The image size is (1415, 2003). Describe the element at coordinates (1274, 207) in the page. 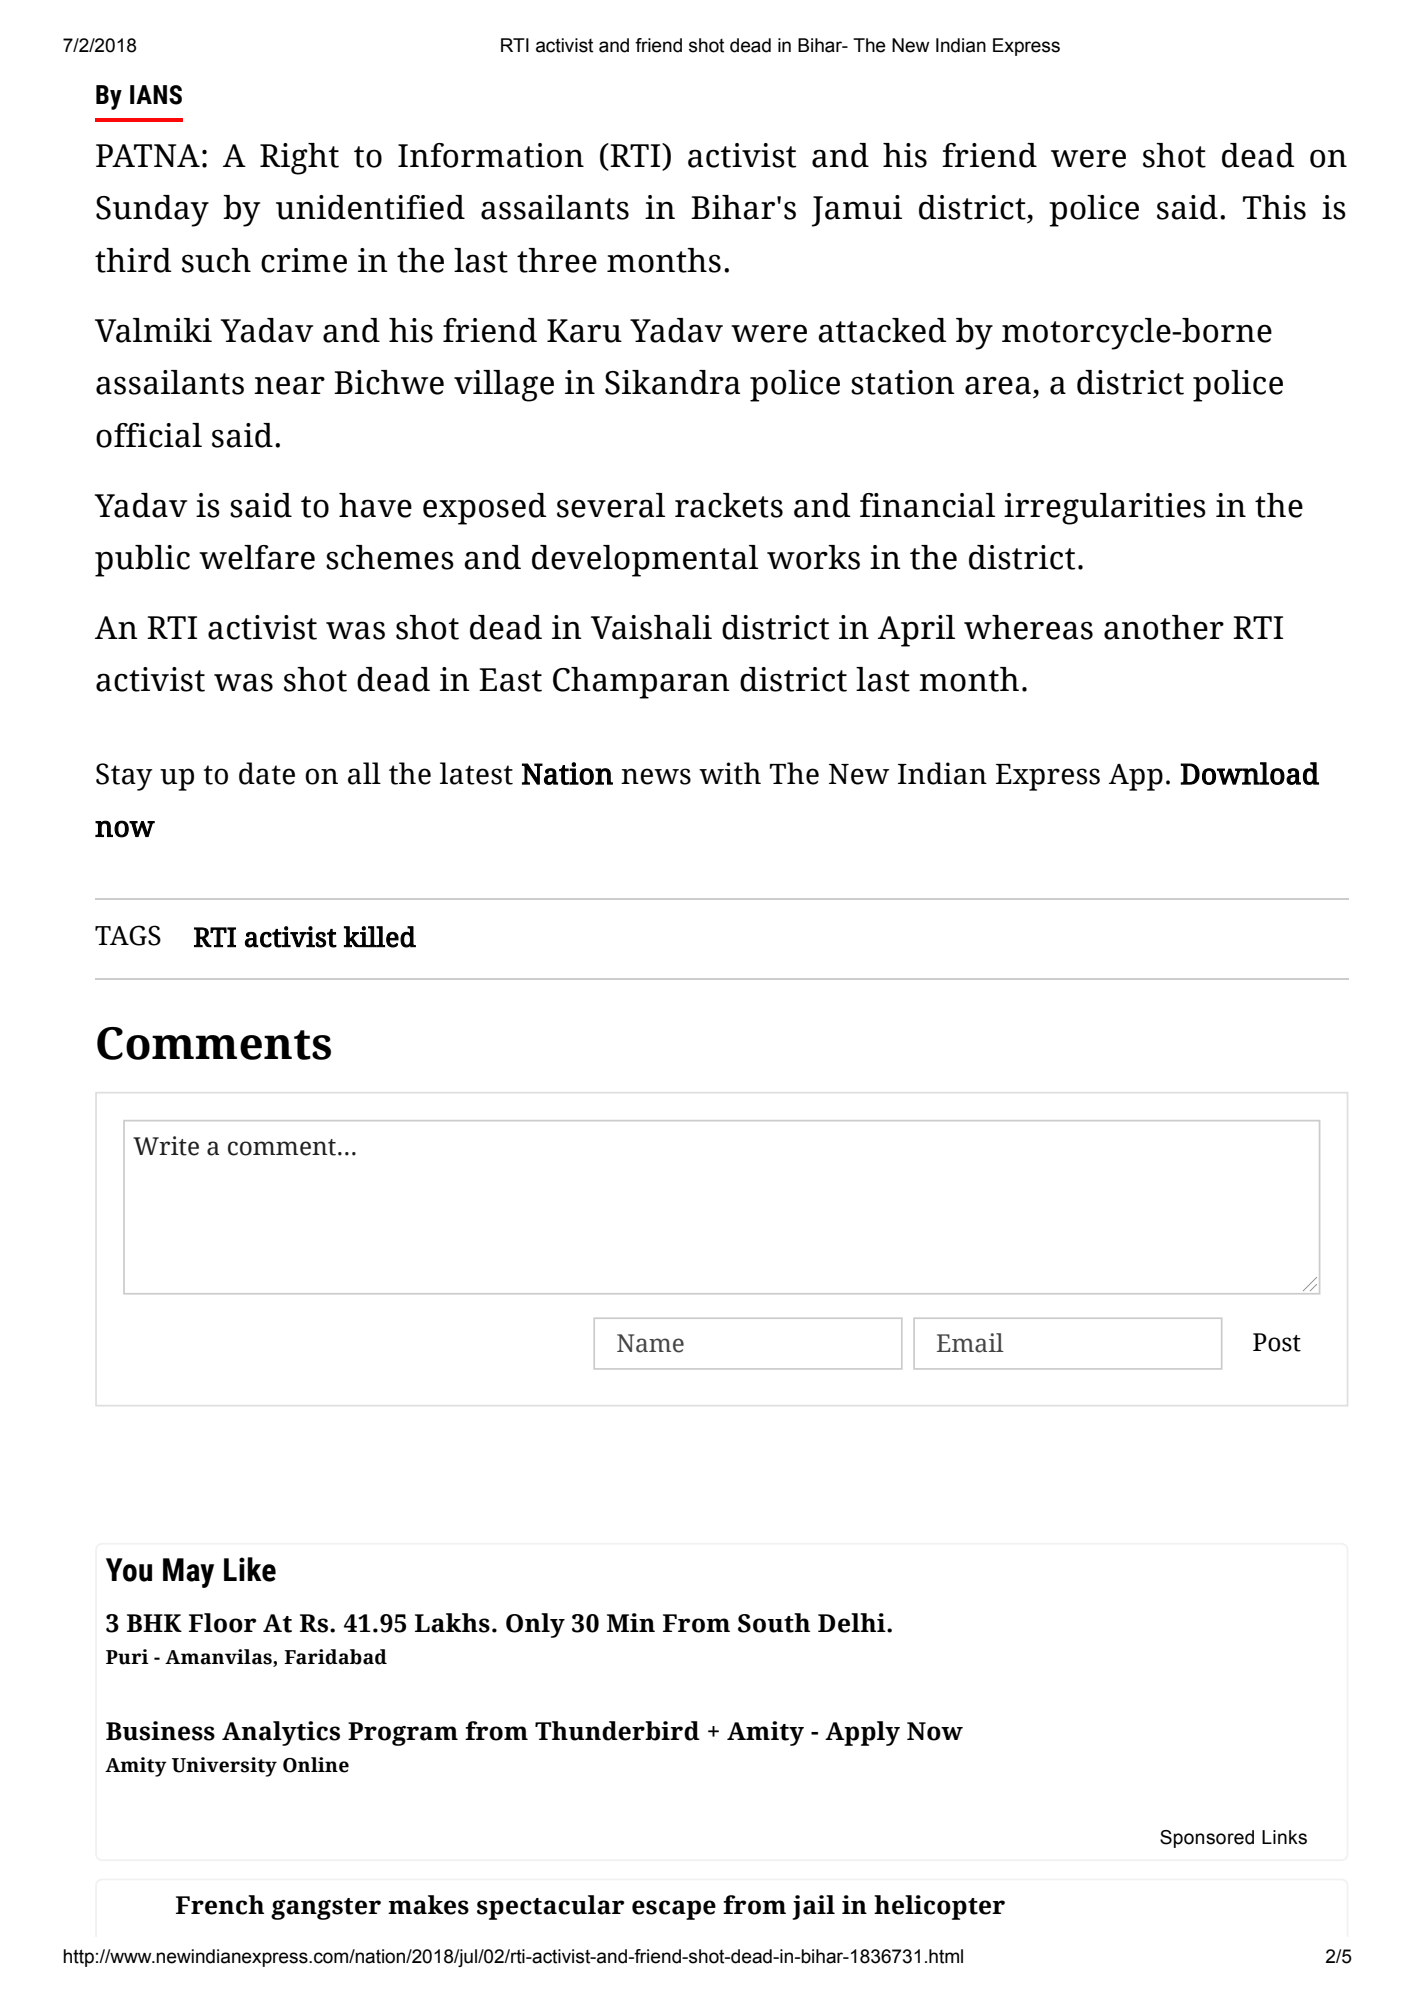

I see `This` at that location.
